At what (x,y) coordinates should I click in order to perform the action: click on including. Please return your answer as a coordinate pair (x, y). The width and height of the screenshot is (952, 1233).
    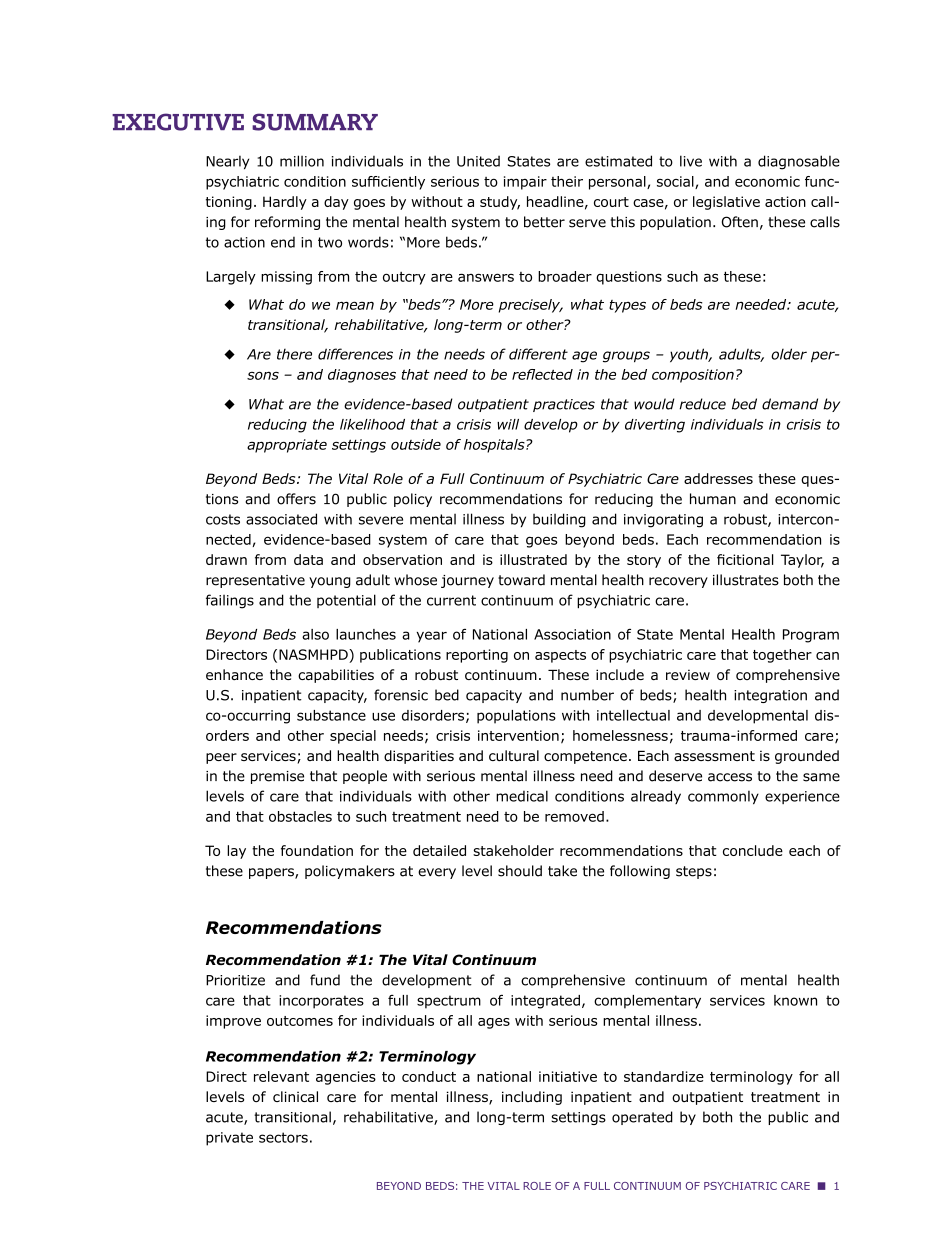
    Looking at the image, I should click on (532, 1098).
